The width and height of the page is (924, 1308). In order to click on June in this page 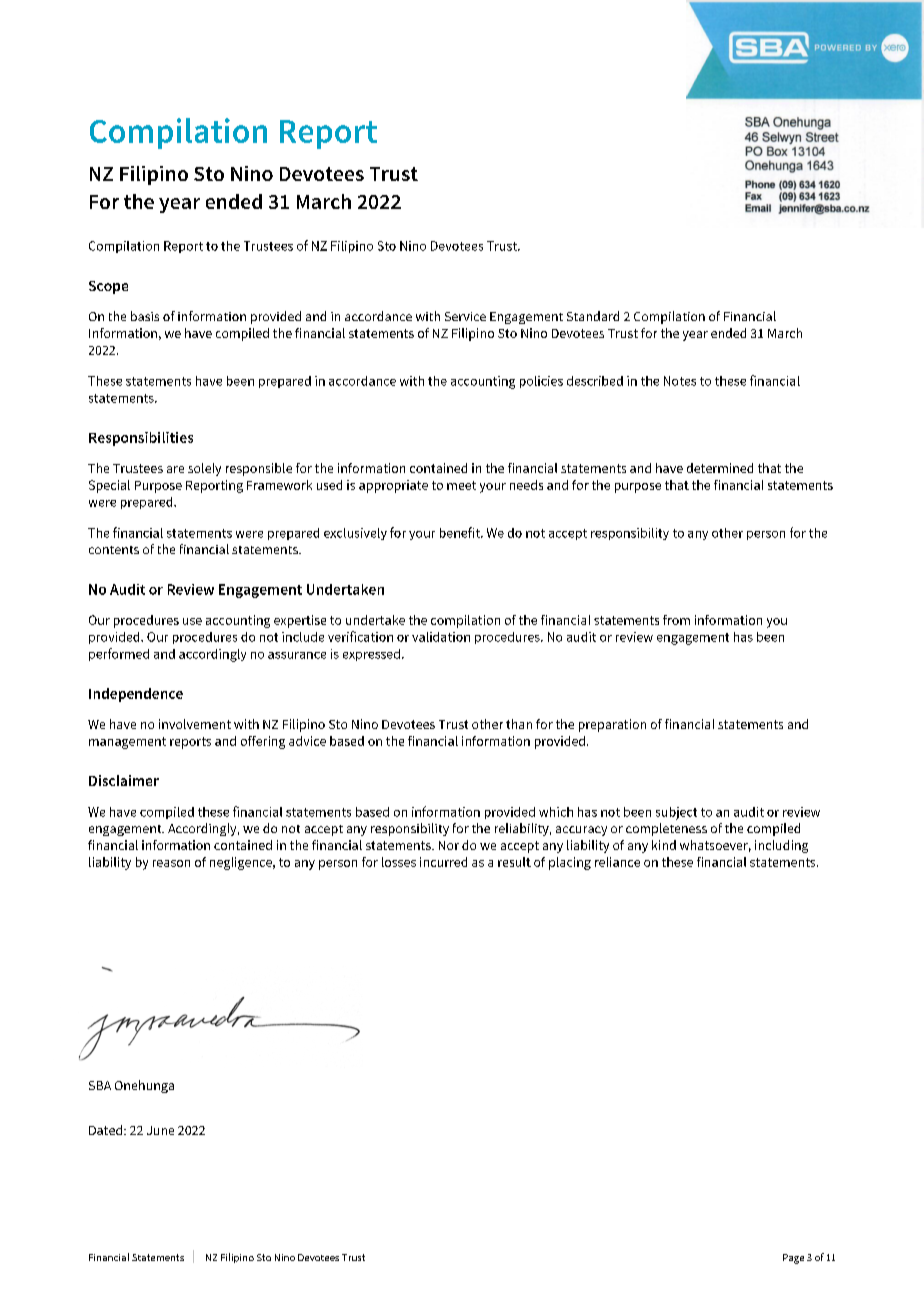, I will do `click(160, 1130)`.
